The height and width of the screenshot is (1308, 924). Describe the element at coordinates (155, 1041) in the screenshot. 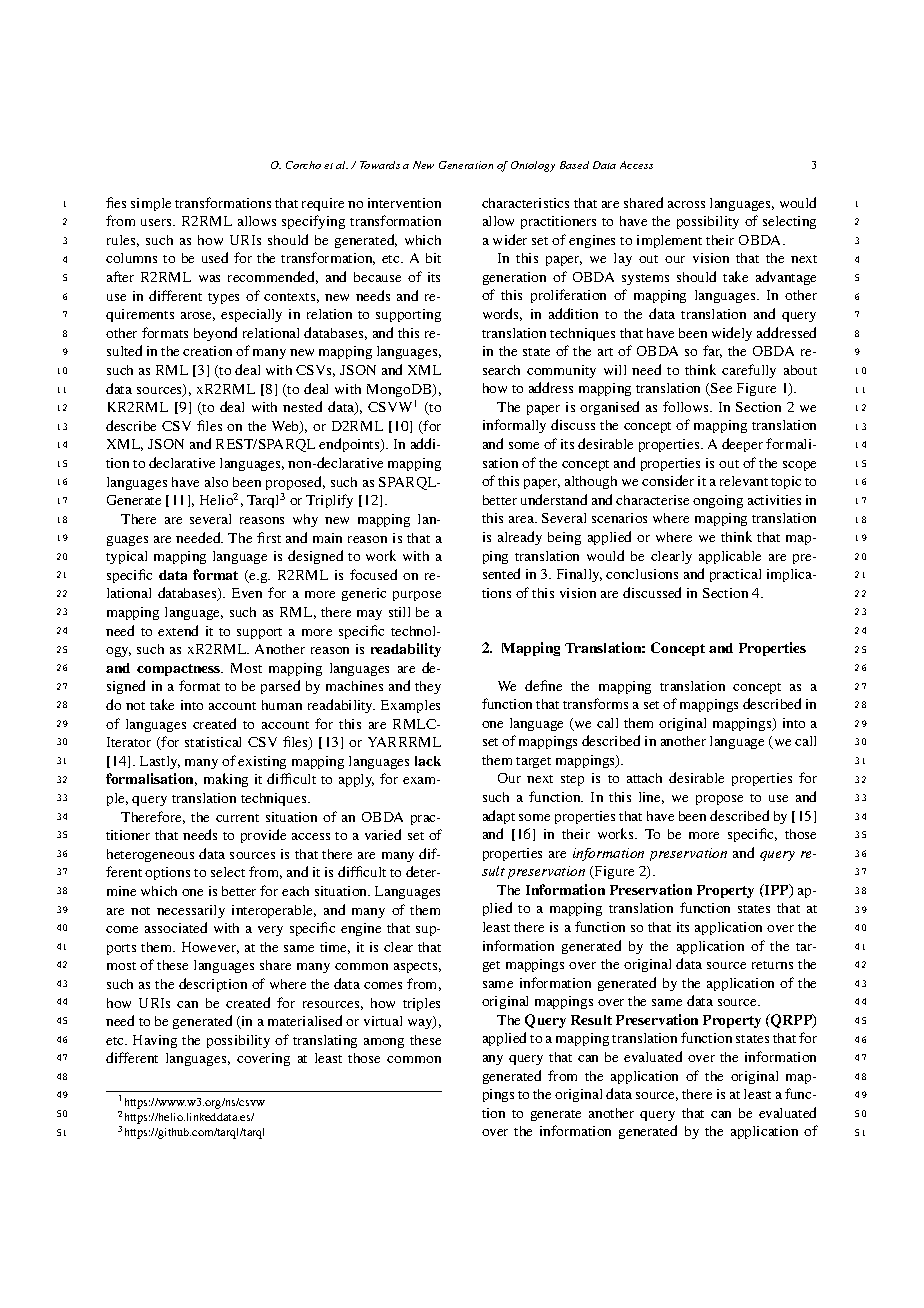

I see `Having` at that location.
